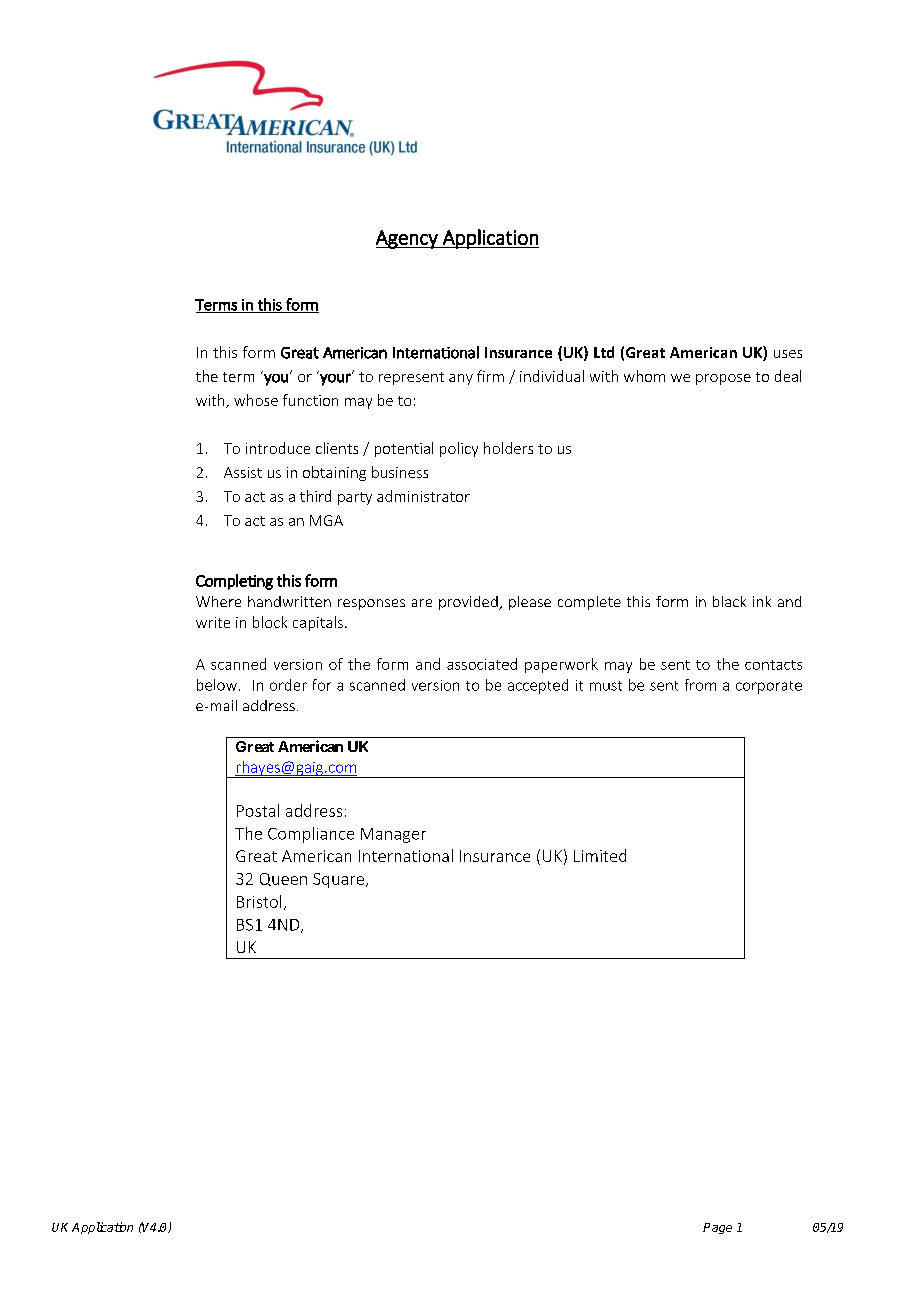 The width and height of the image is (924, 1307). I want to click on Page, so click(717, 1228).
